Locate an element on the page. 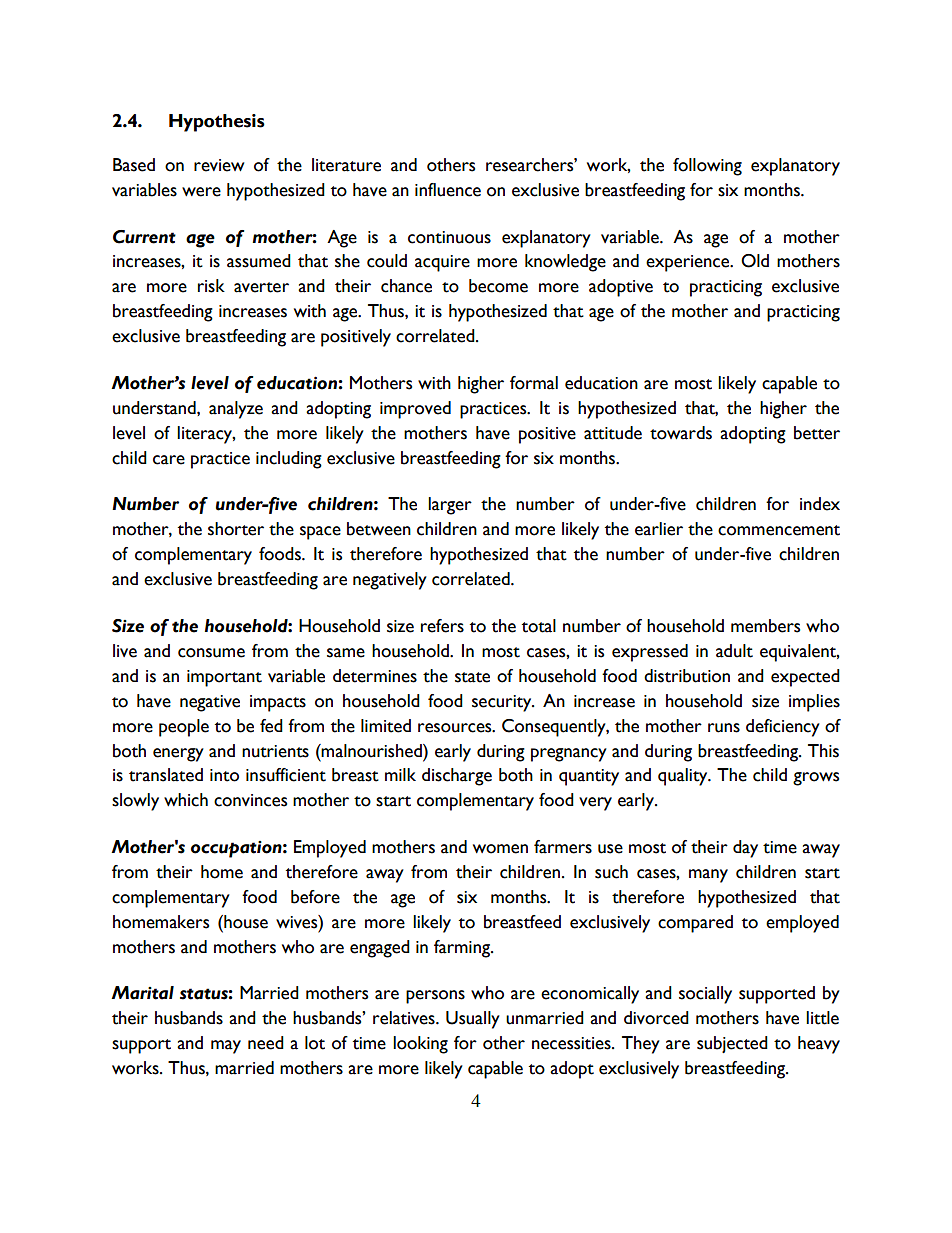 The width and height of the document is (952, 1233). people is located at coordinates (184, 728).
